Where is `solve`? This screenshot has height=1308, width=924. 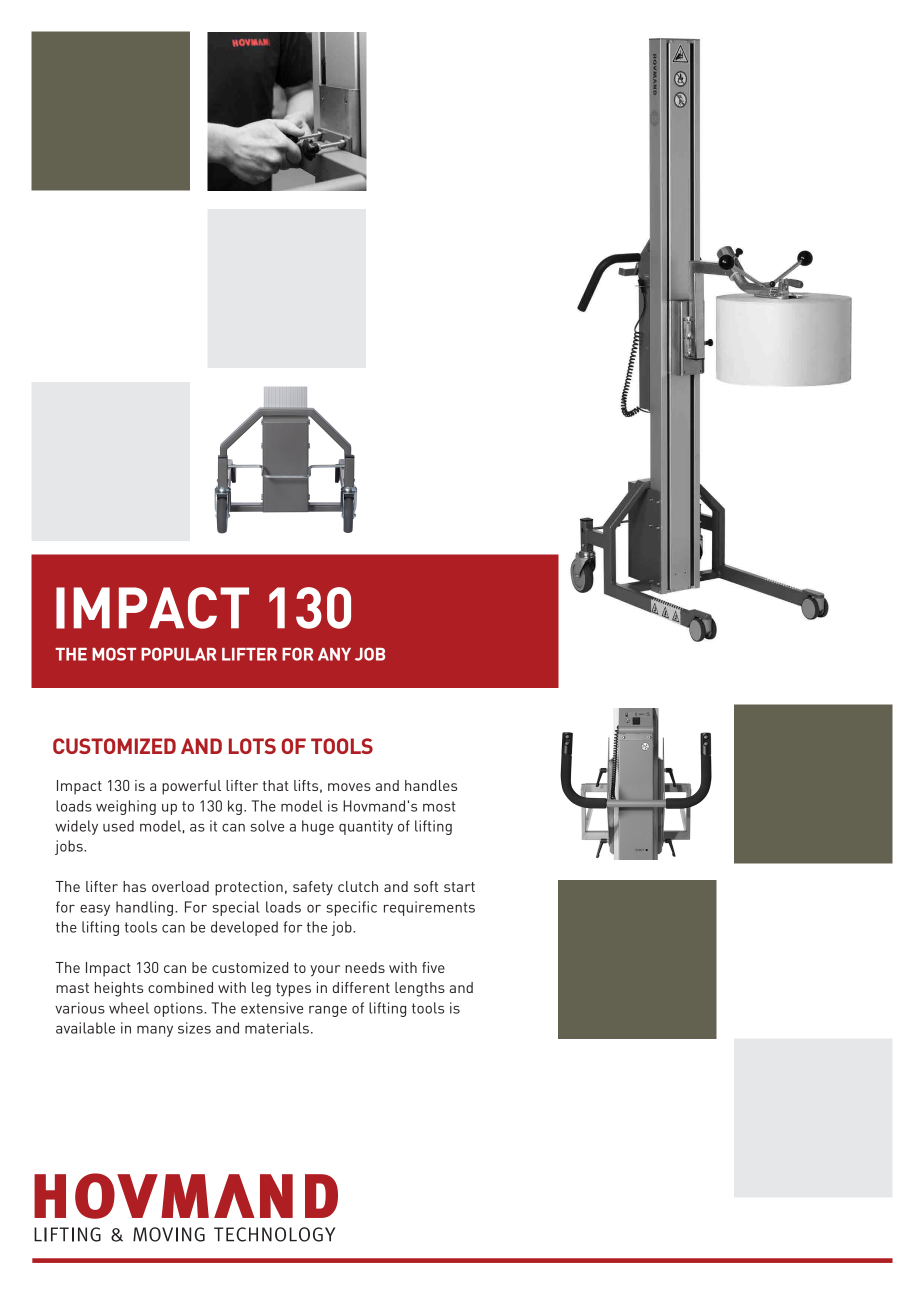
solve is located at coordinates (267, 826).
